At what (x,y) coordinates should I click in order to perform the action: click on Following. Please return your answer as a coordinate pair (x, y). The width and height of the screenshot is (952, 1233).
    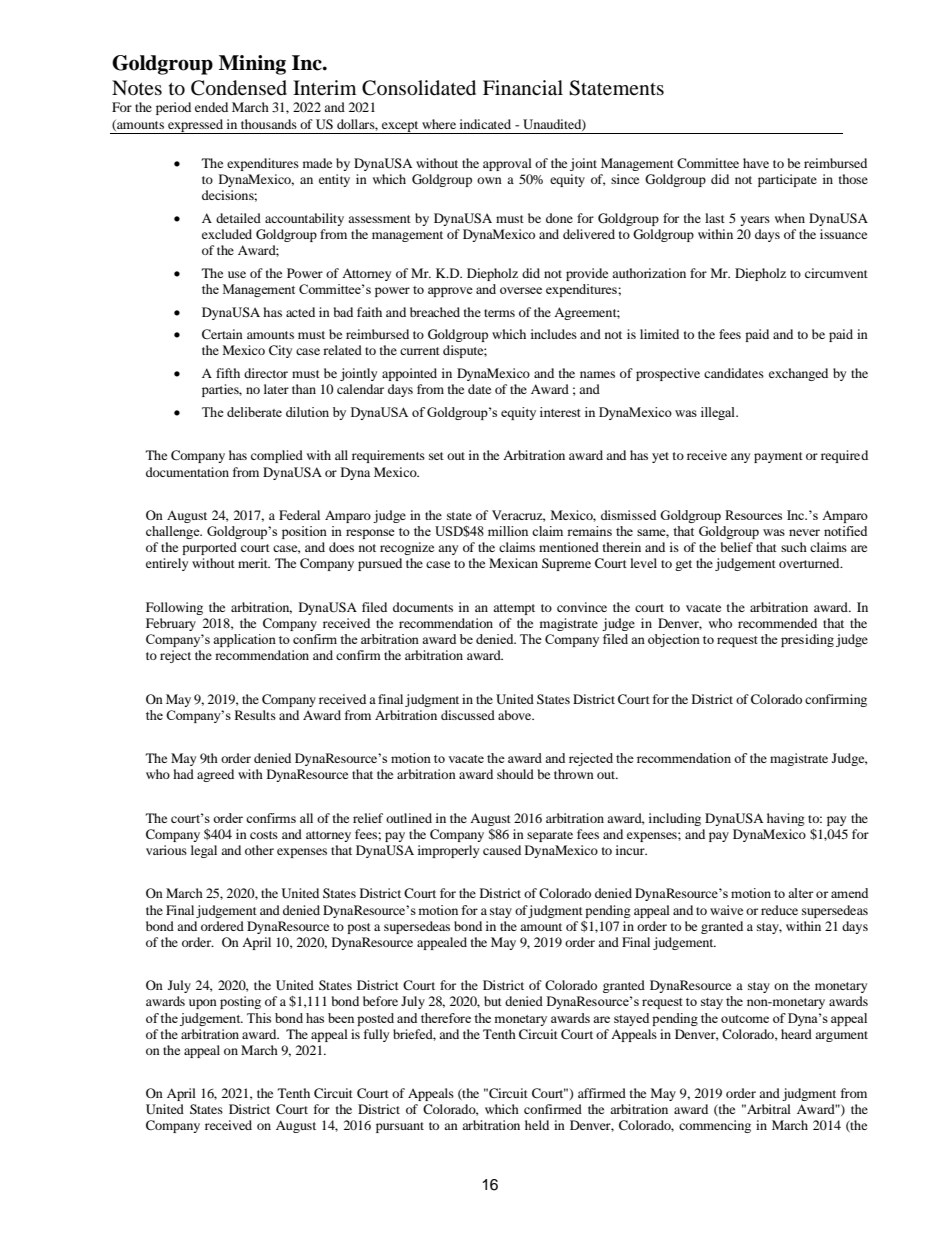
    Looking at the image, I should click on (174, 608).
